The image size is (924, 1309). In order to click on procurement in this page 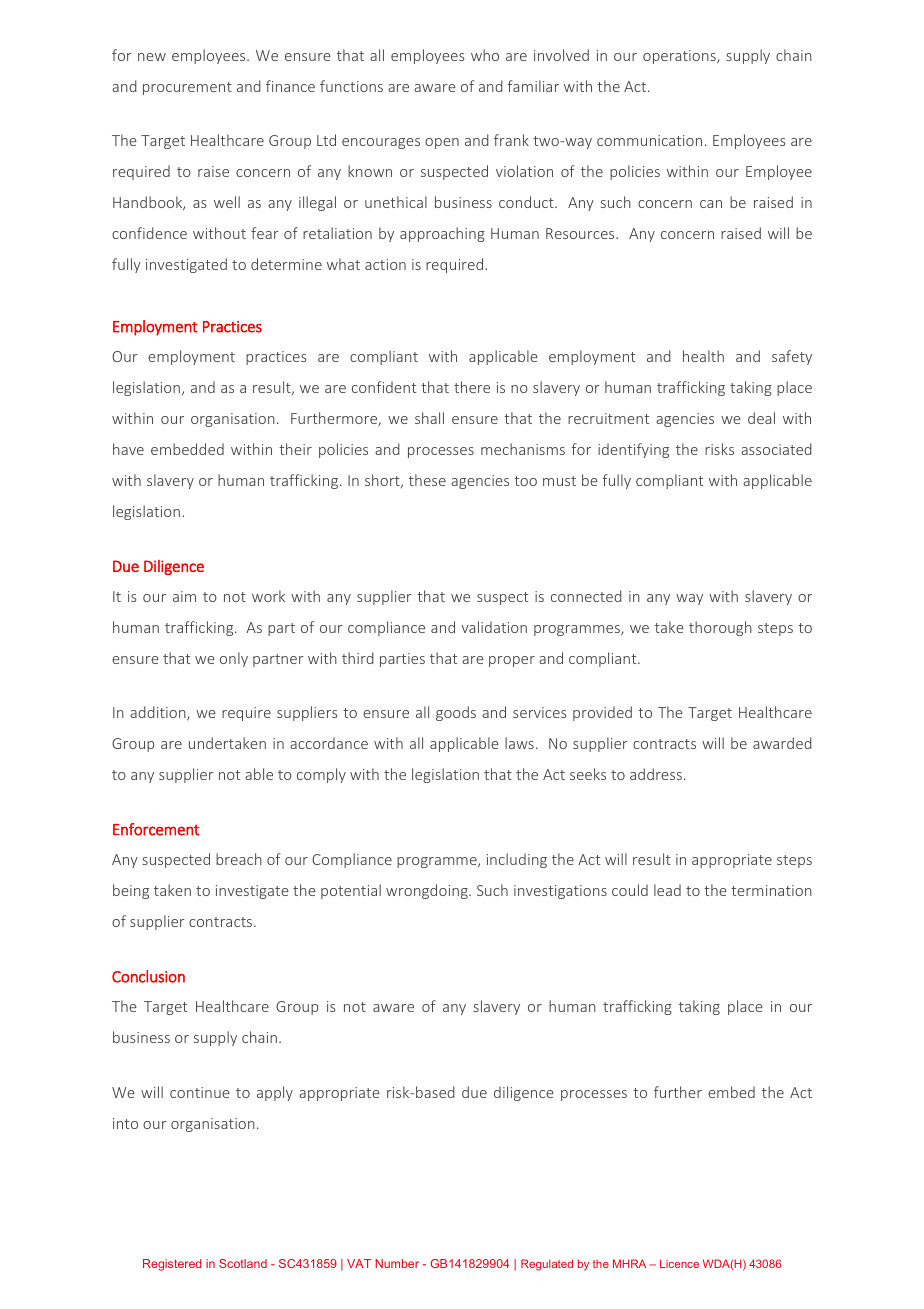, I will do `click(187, 88)`.
